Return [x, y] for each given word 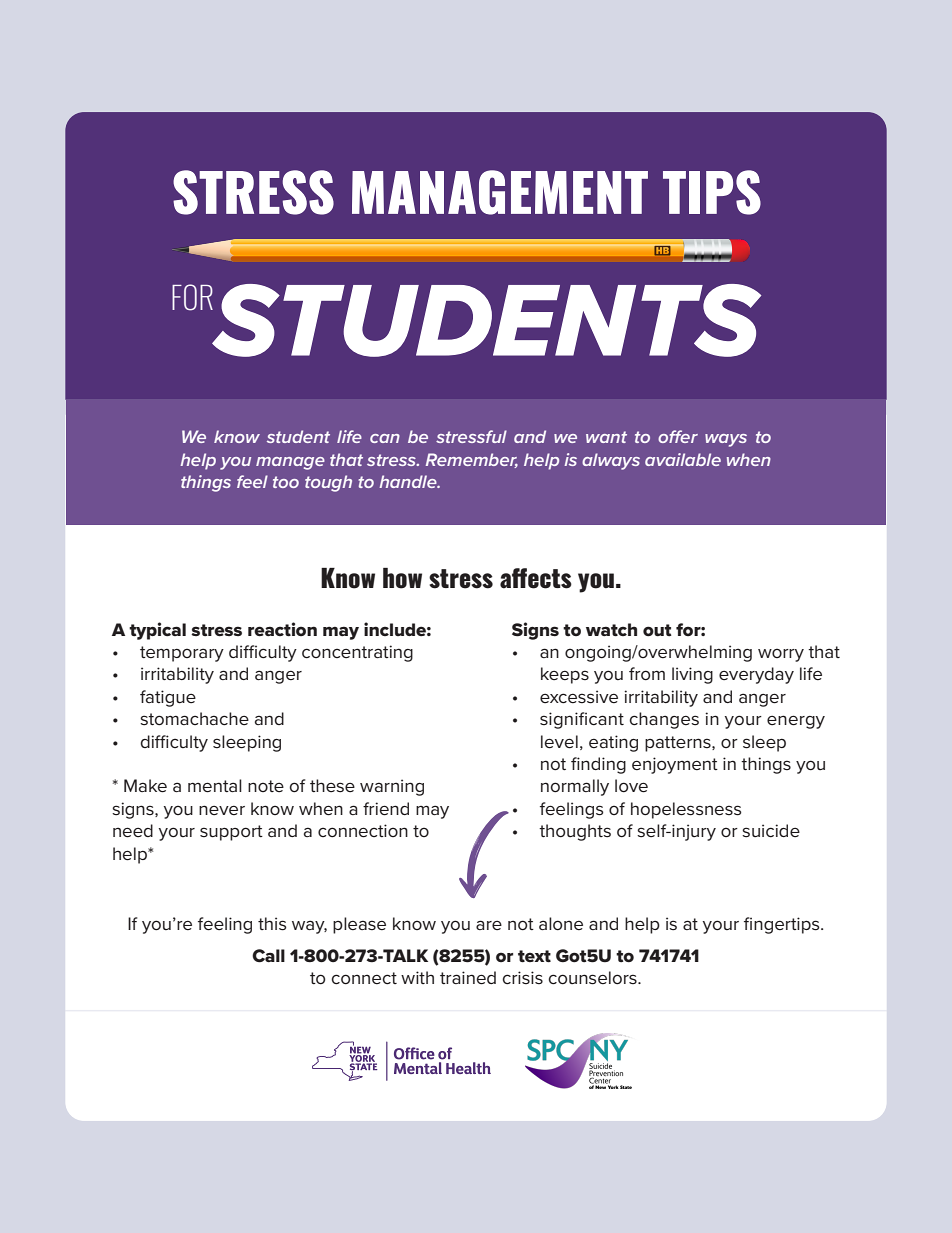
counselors [593, 978]
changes [664, 720]
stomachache [194, 719]
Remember [472, 460]
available [683, 459]
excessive [579, 697]
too [286, 482]
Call [268, 956]
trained [468, 978]
